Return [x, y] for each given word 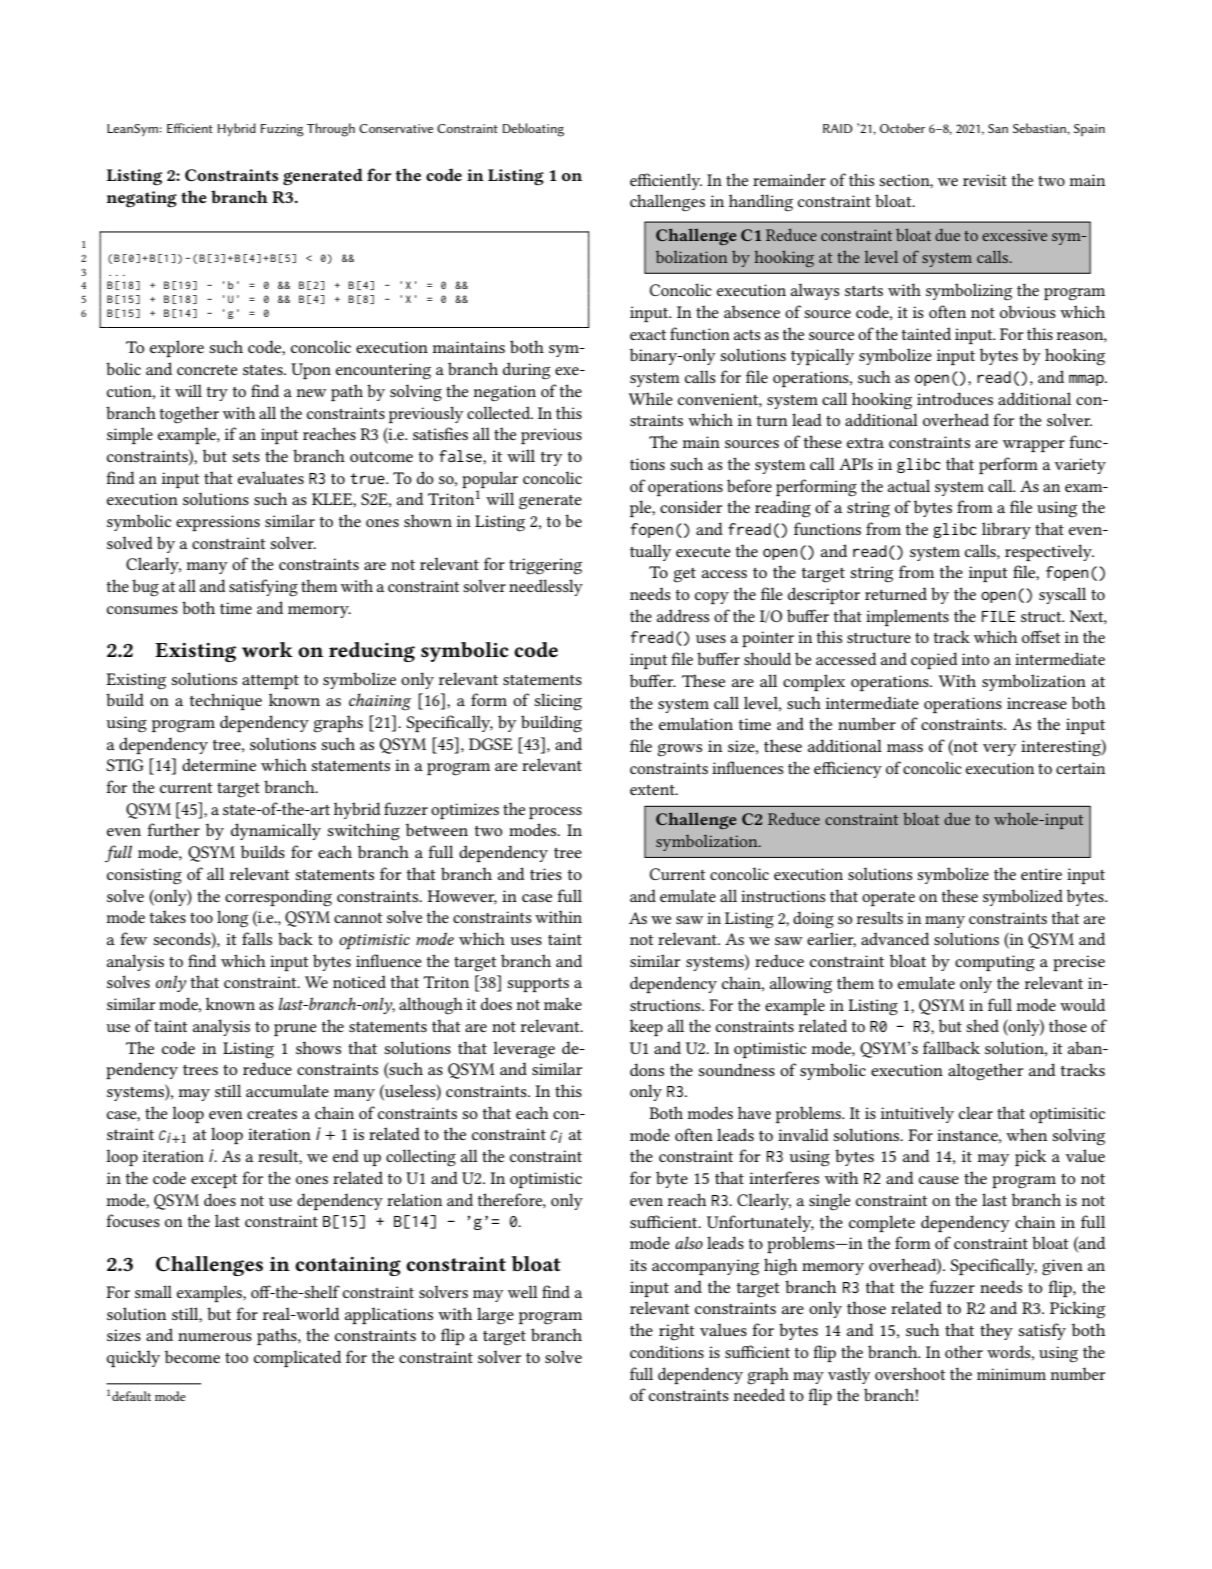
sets [246, 457]
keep [646, 1027]
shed [982, 1025]
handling [761, 203]
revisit [985, 180]
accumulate [287, 1090]
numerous [215, 1337]
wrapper [1034, 446]
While [651, 398]
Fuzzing [282, 130]
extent [653, 790]
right [677, 1332]
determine [219, 764]
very [999, 750]
